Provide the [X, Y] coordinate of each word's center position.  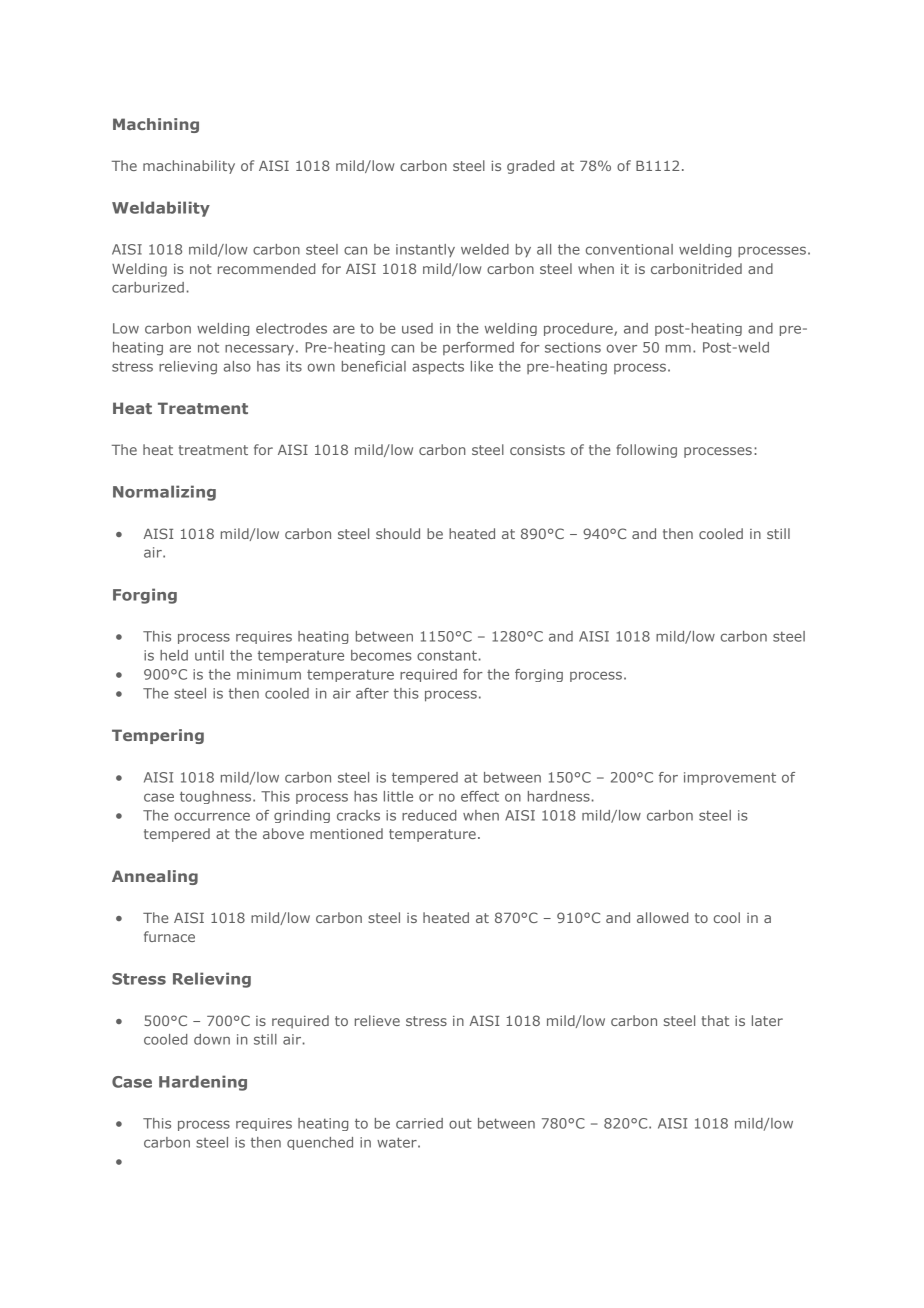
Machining [156, 125]
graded [530, 167]
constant [447, 655]
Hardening [203, 1083]
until [209, 655]
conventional [629, 249]
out [460, 1124]
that [715, 1020]
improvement [730, 778]
